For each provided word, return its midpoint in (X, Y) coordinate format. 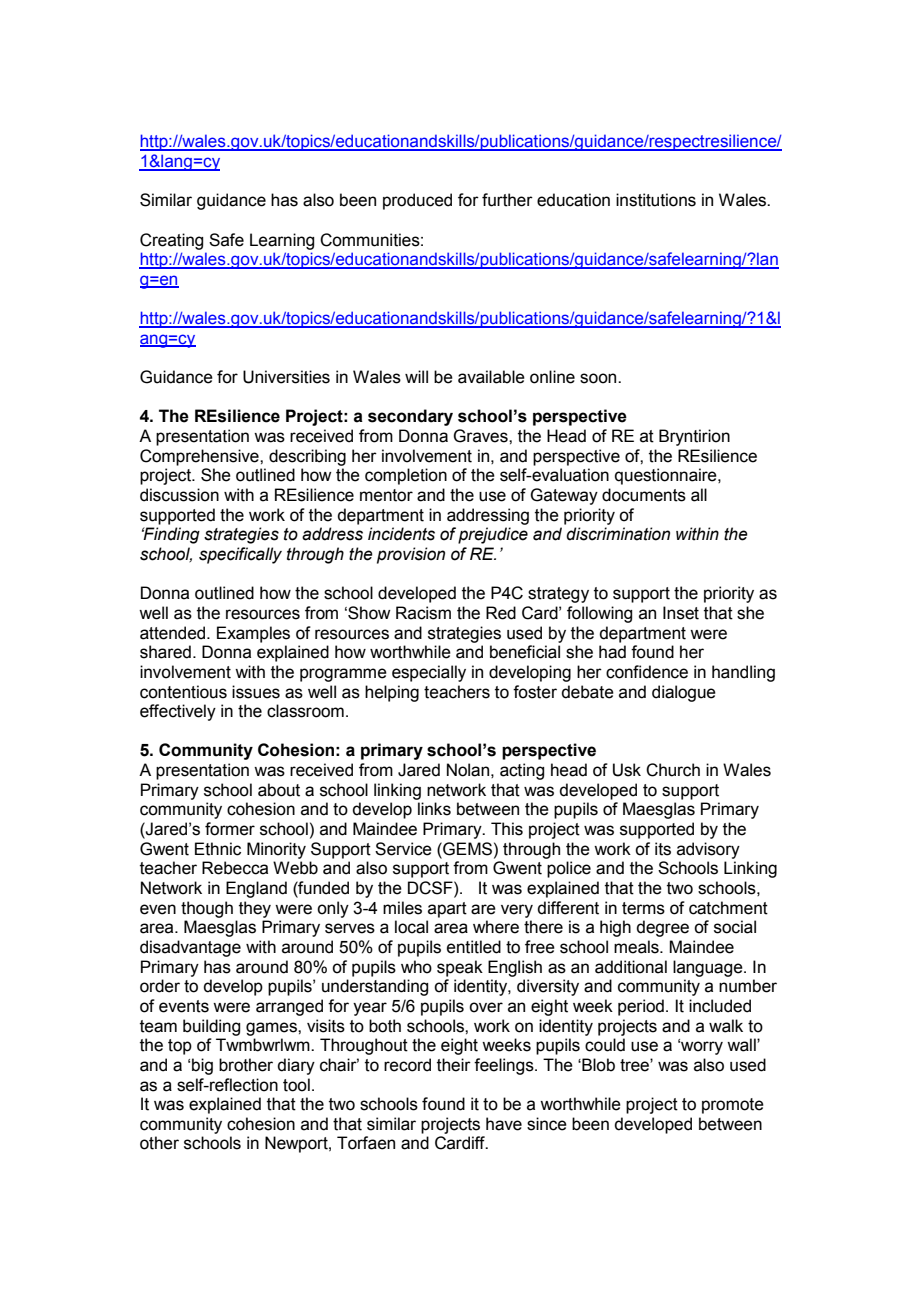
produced (417, 201)
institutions (656, 200)
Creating (171, 241)
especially (429, 673)
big (202, 1066)
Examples (253, 634)
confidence (647, 672)
